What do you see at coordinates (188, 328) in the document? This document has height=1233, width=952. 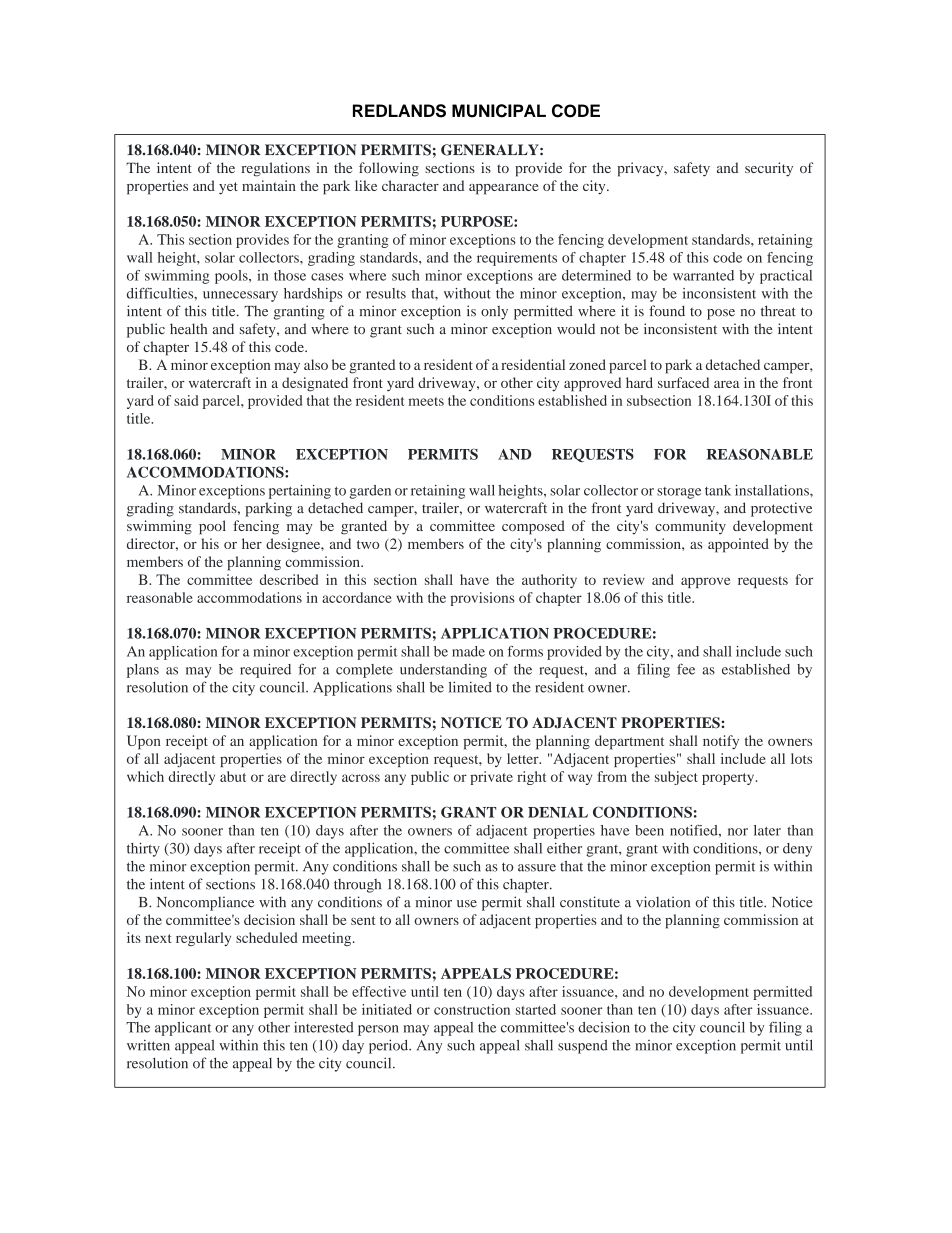 I see `health` at bounding box center [188, 328].
